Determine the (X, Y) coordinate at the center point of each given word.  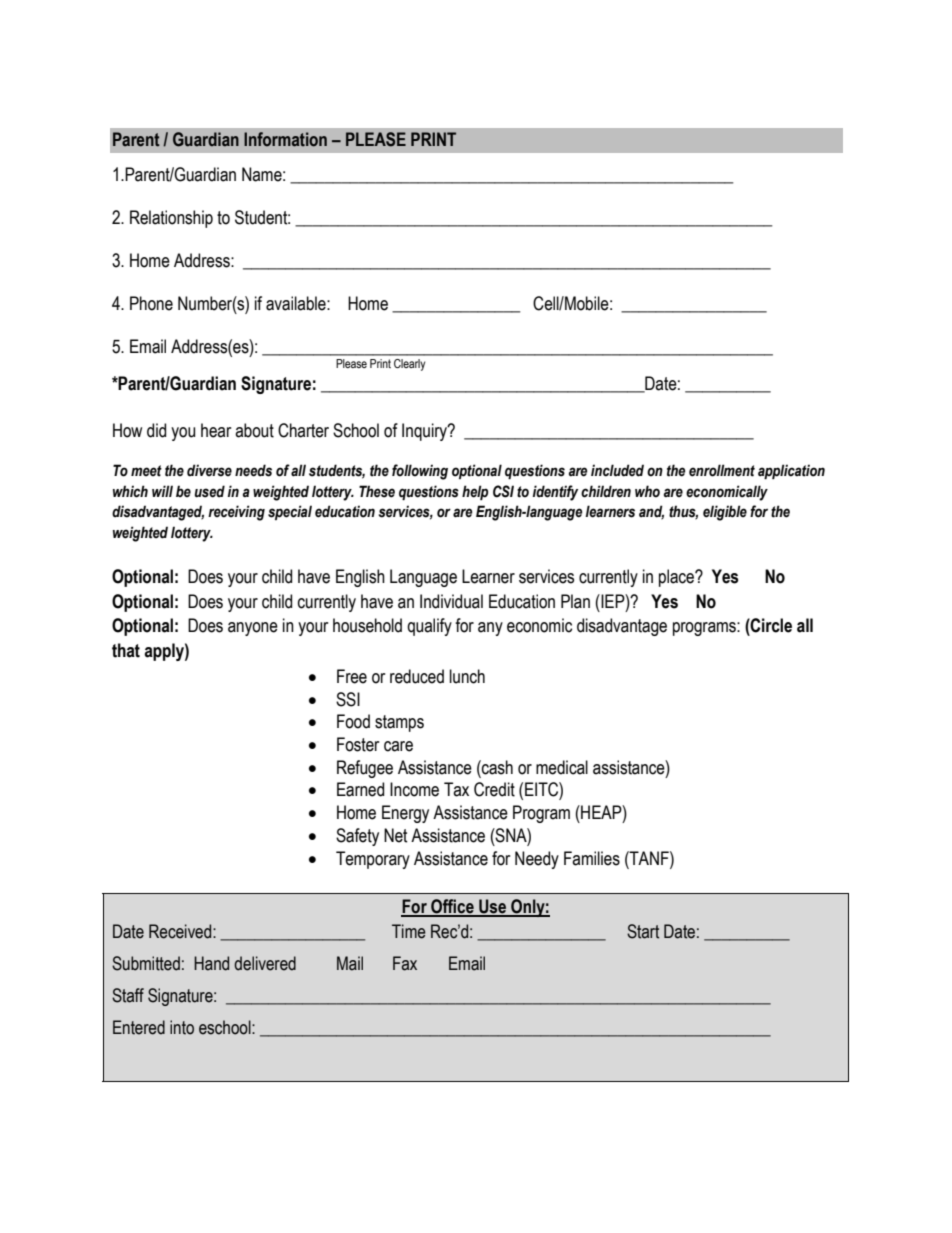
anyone (253, 629)
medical (562, 767)
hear (216, 430)
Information (285, 139)
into (182, 1027)
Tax (456, 789)
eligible (725, 513)
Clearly (409, 365)
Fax (405, 963)
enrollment (722, 470)
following (420, 472)
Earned (360, 789)
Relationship (171, 219)
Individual (451, 601)
